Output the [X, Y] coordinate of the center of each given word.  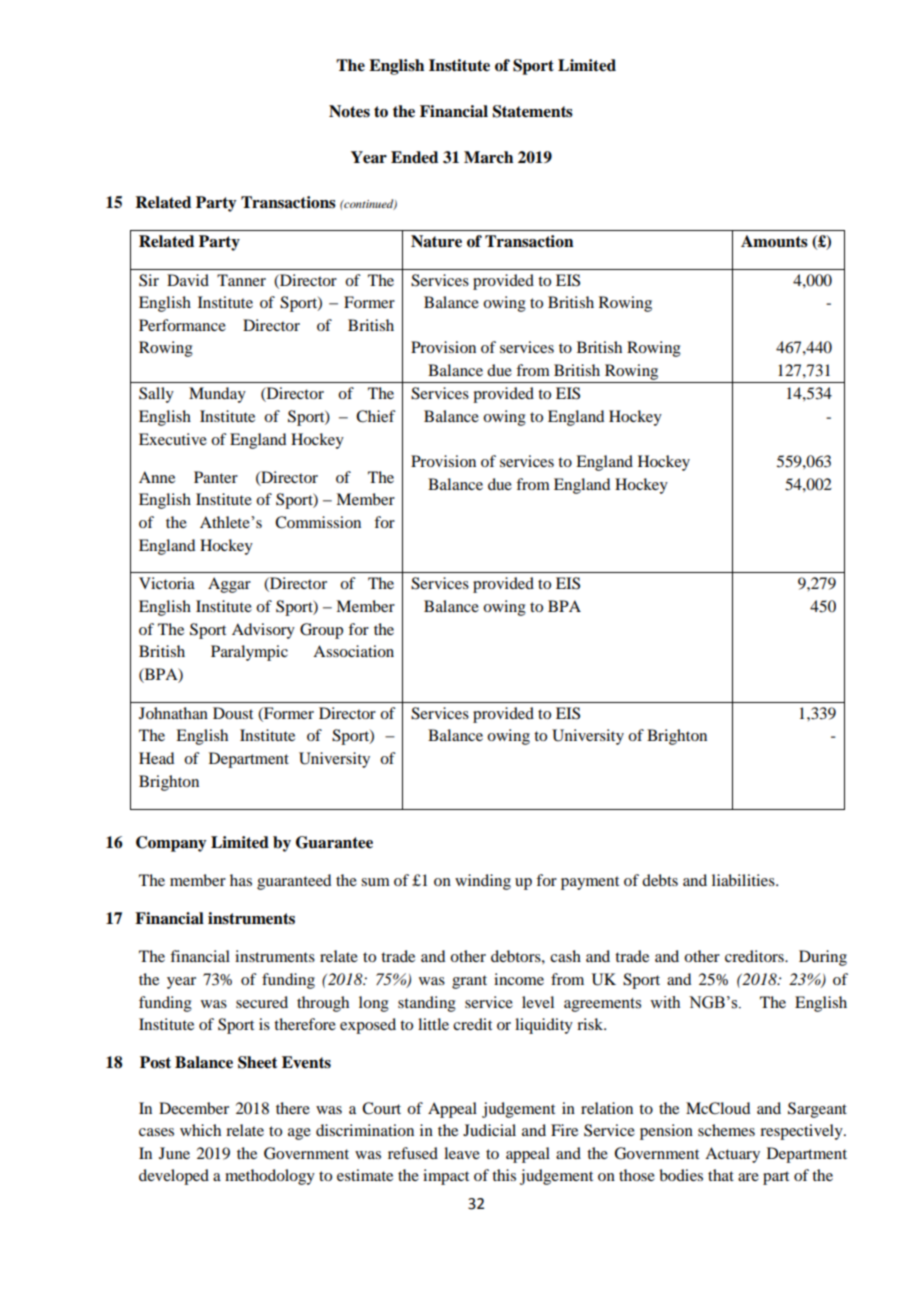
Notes [349, 111]
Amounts [774, 241]
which [200, 1130]
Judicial [489, 1130]
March [488, 157]
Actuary [732, 1155]
